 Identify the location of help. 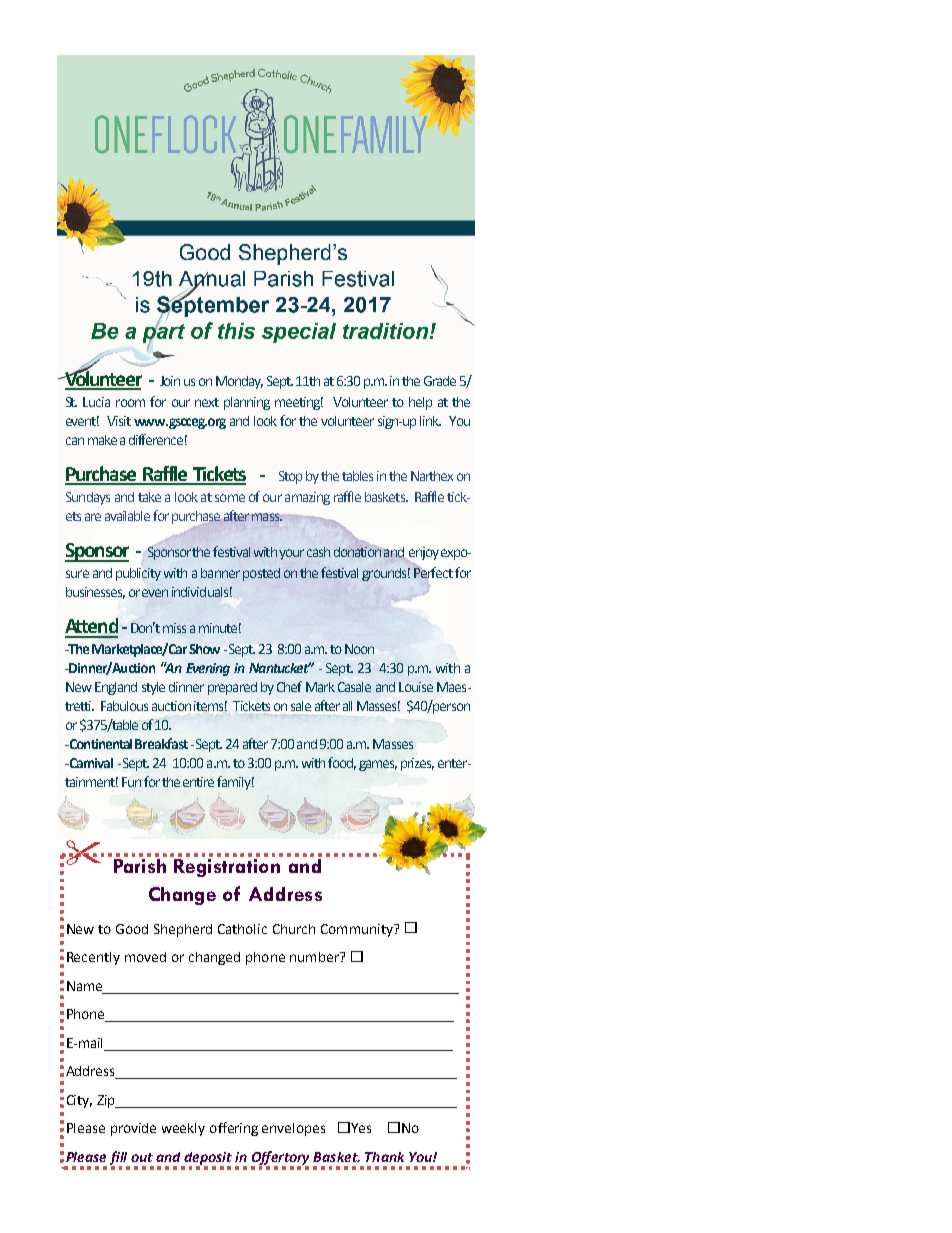
(420, 403).
